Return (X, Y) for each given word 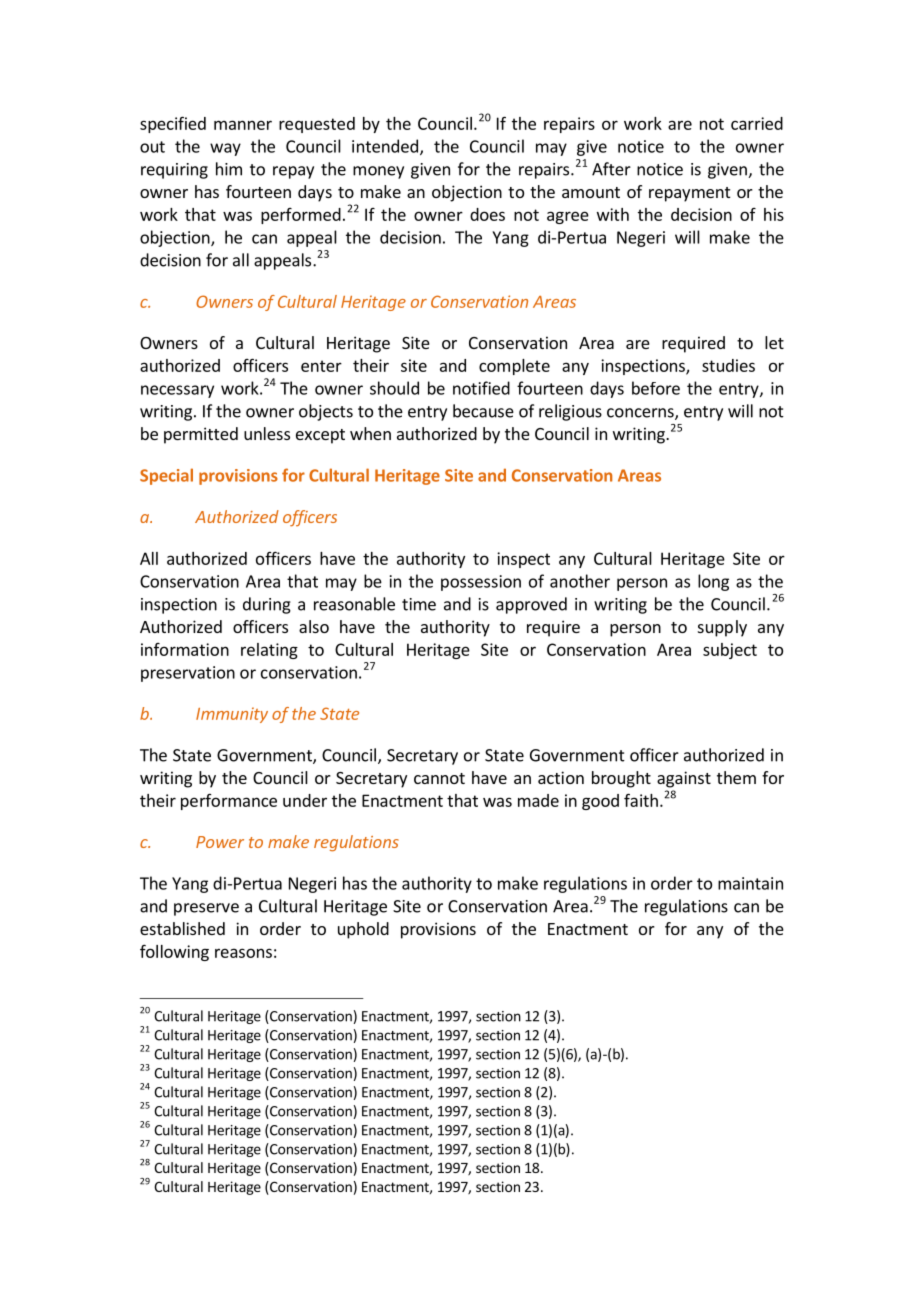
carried (757, 123)
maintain (750, 883)
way (225, 149)
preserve (206, 909)
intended (385, 146)
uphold (363, 930)
